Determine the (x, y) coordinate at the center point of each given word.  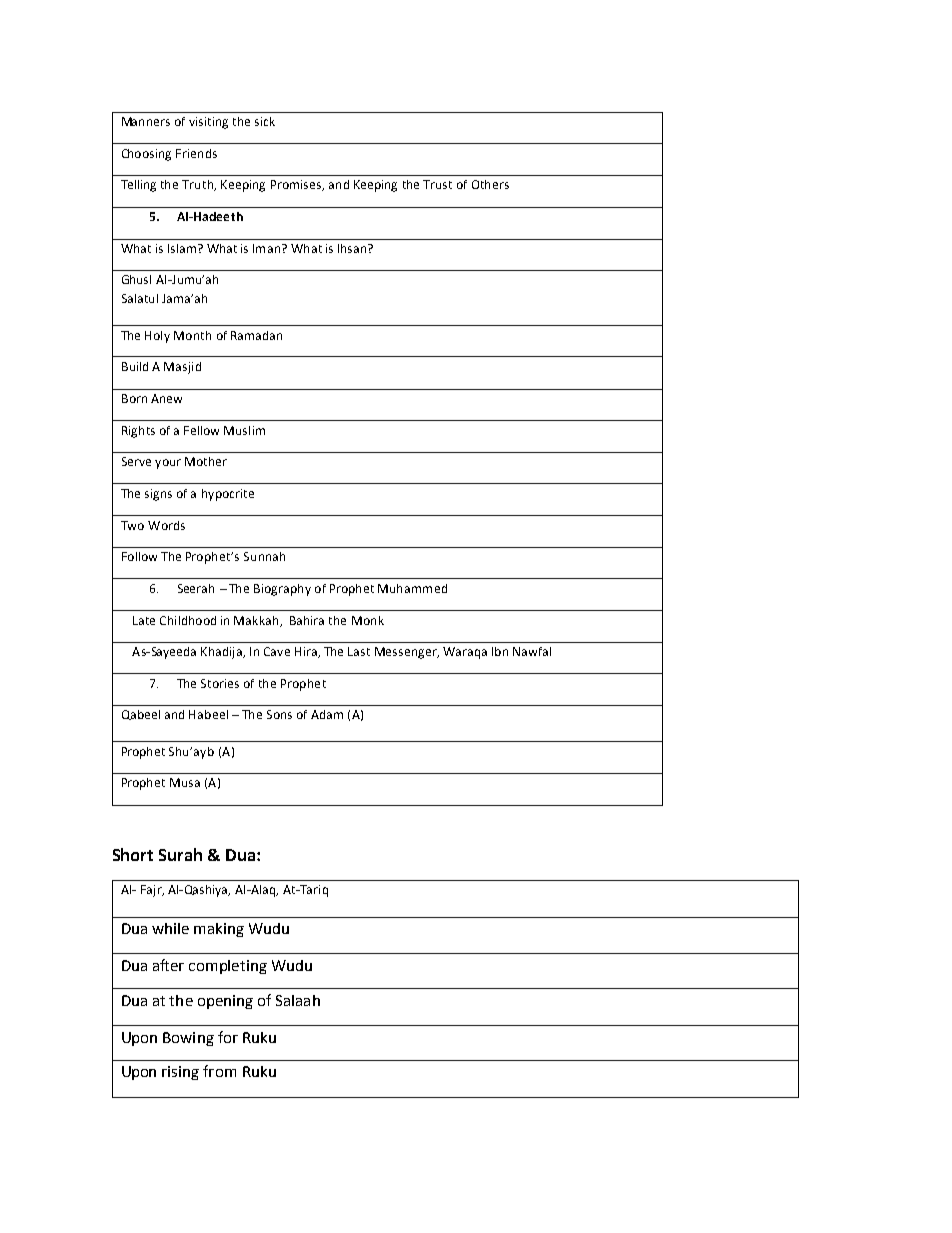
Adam (327, 714)
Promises (297, 185)
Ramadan (256, 335)
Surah (180, 854)
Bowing (188, 1039)
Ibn (500, 651)
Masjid (182, 368)
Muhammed (412, 588)
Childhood (188, 620)
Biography (282, 590)
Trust (437, 184)
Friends (196, 153)
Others (490, 184)
